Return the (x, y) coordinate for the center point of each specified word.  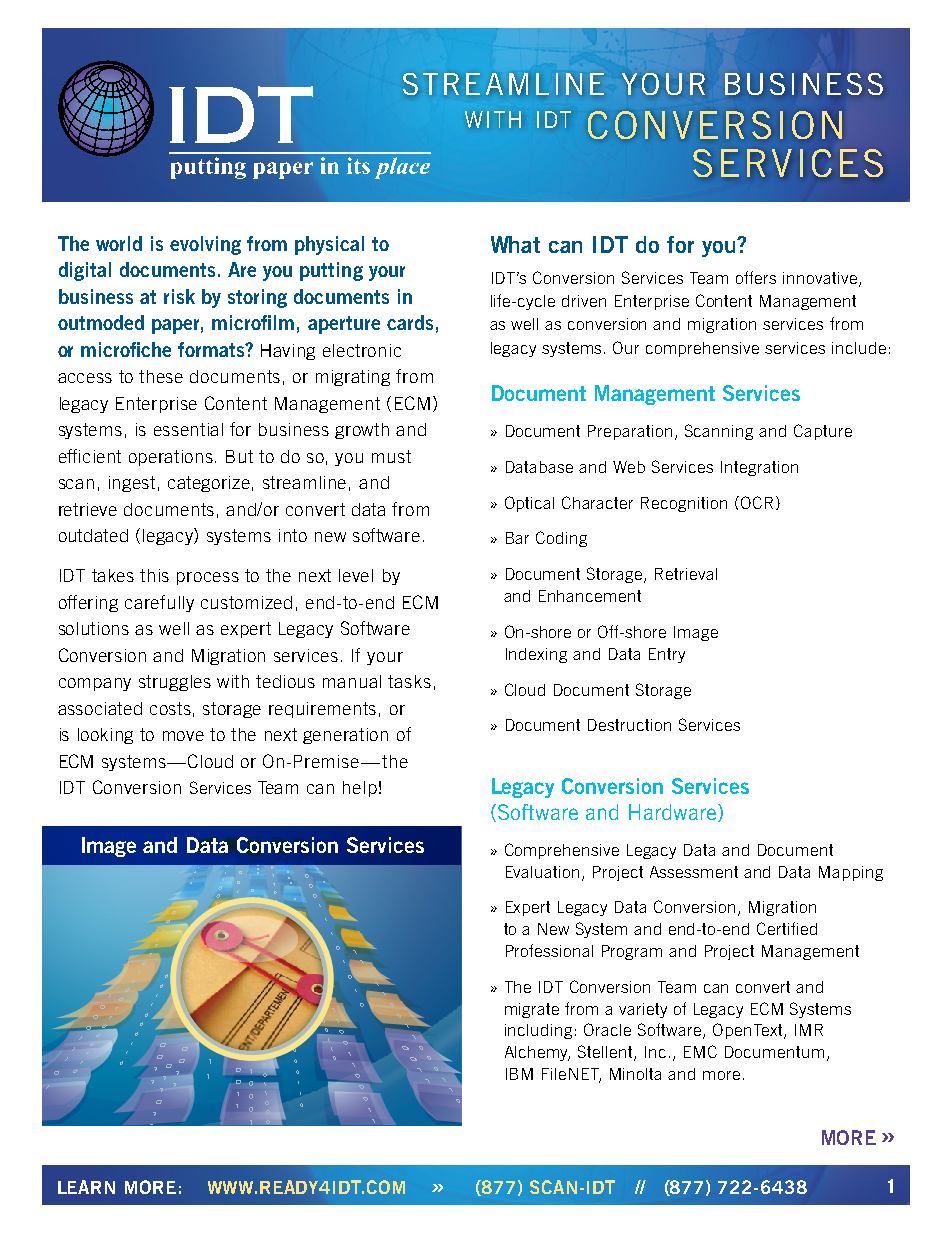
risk (179, 296)
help (360, 789)
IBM (519, 1074)
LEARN (86, 1187)
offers (756, 277)
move (183, 736)
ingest (132, 484)
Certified (787, 928)
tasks (409, 681)
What (515, 244)
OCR (757, 502)
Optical (529, 504)
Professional (549, 950)
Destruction (629, 725)
